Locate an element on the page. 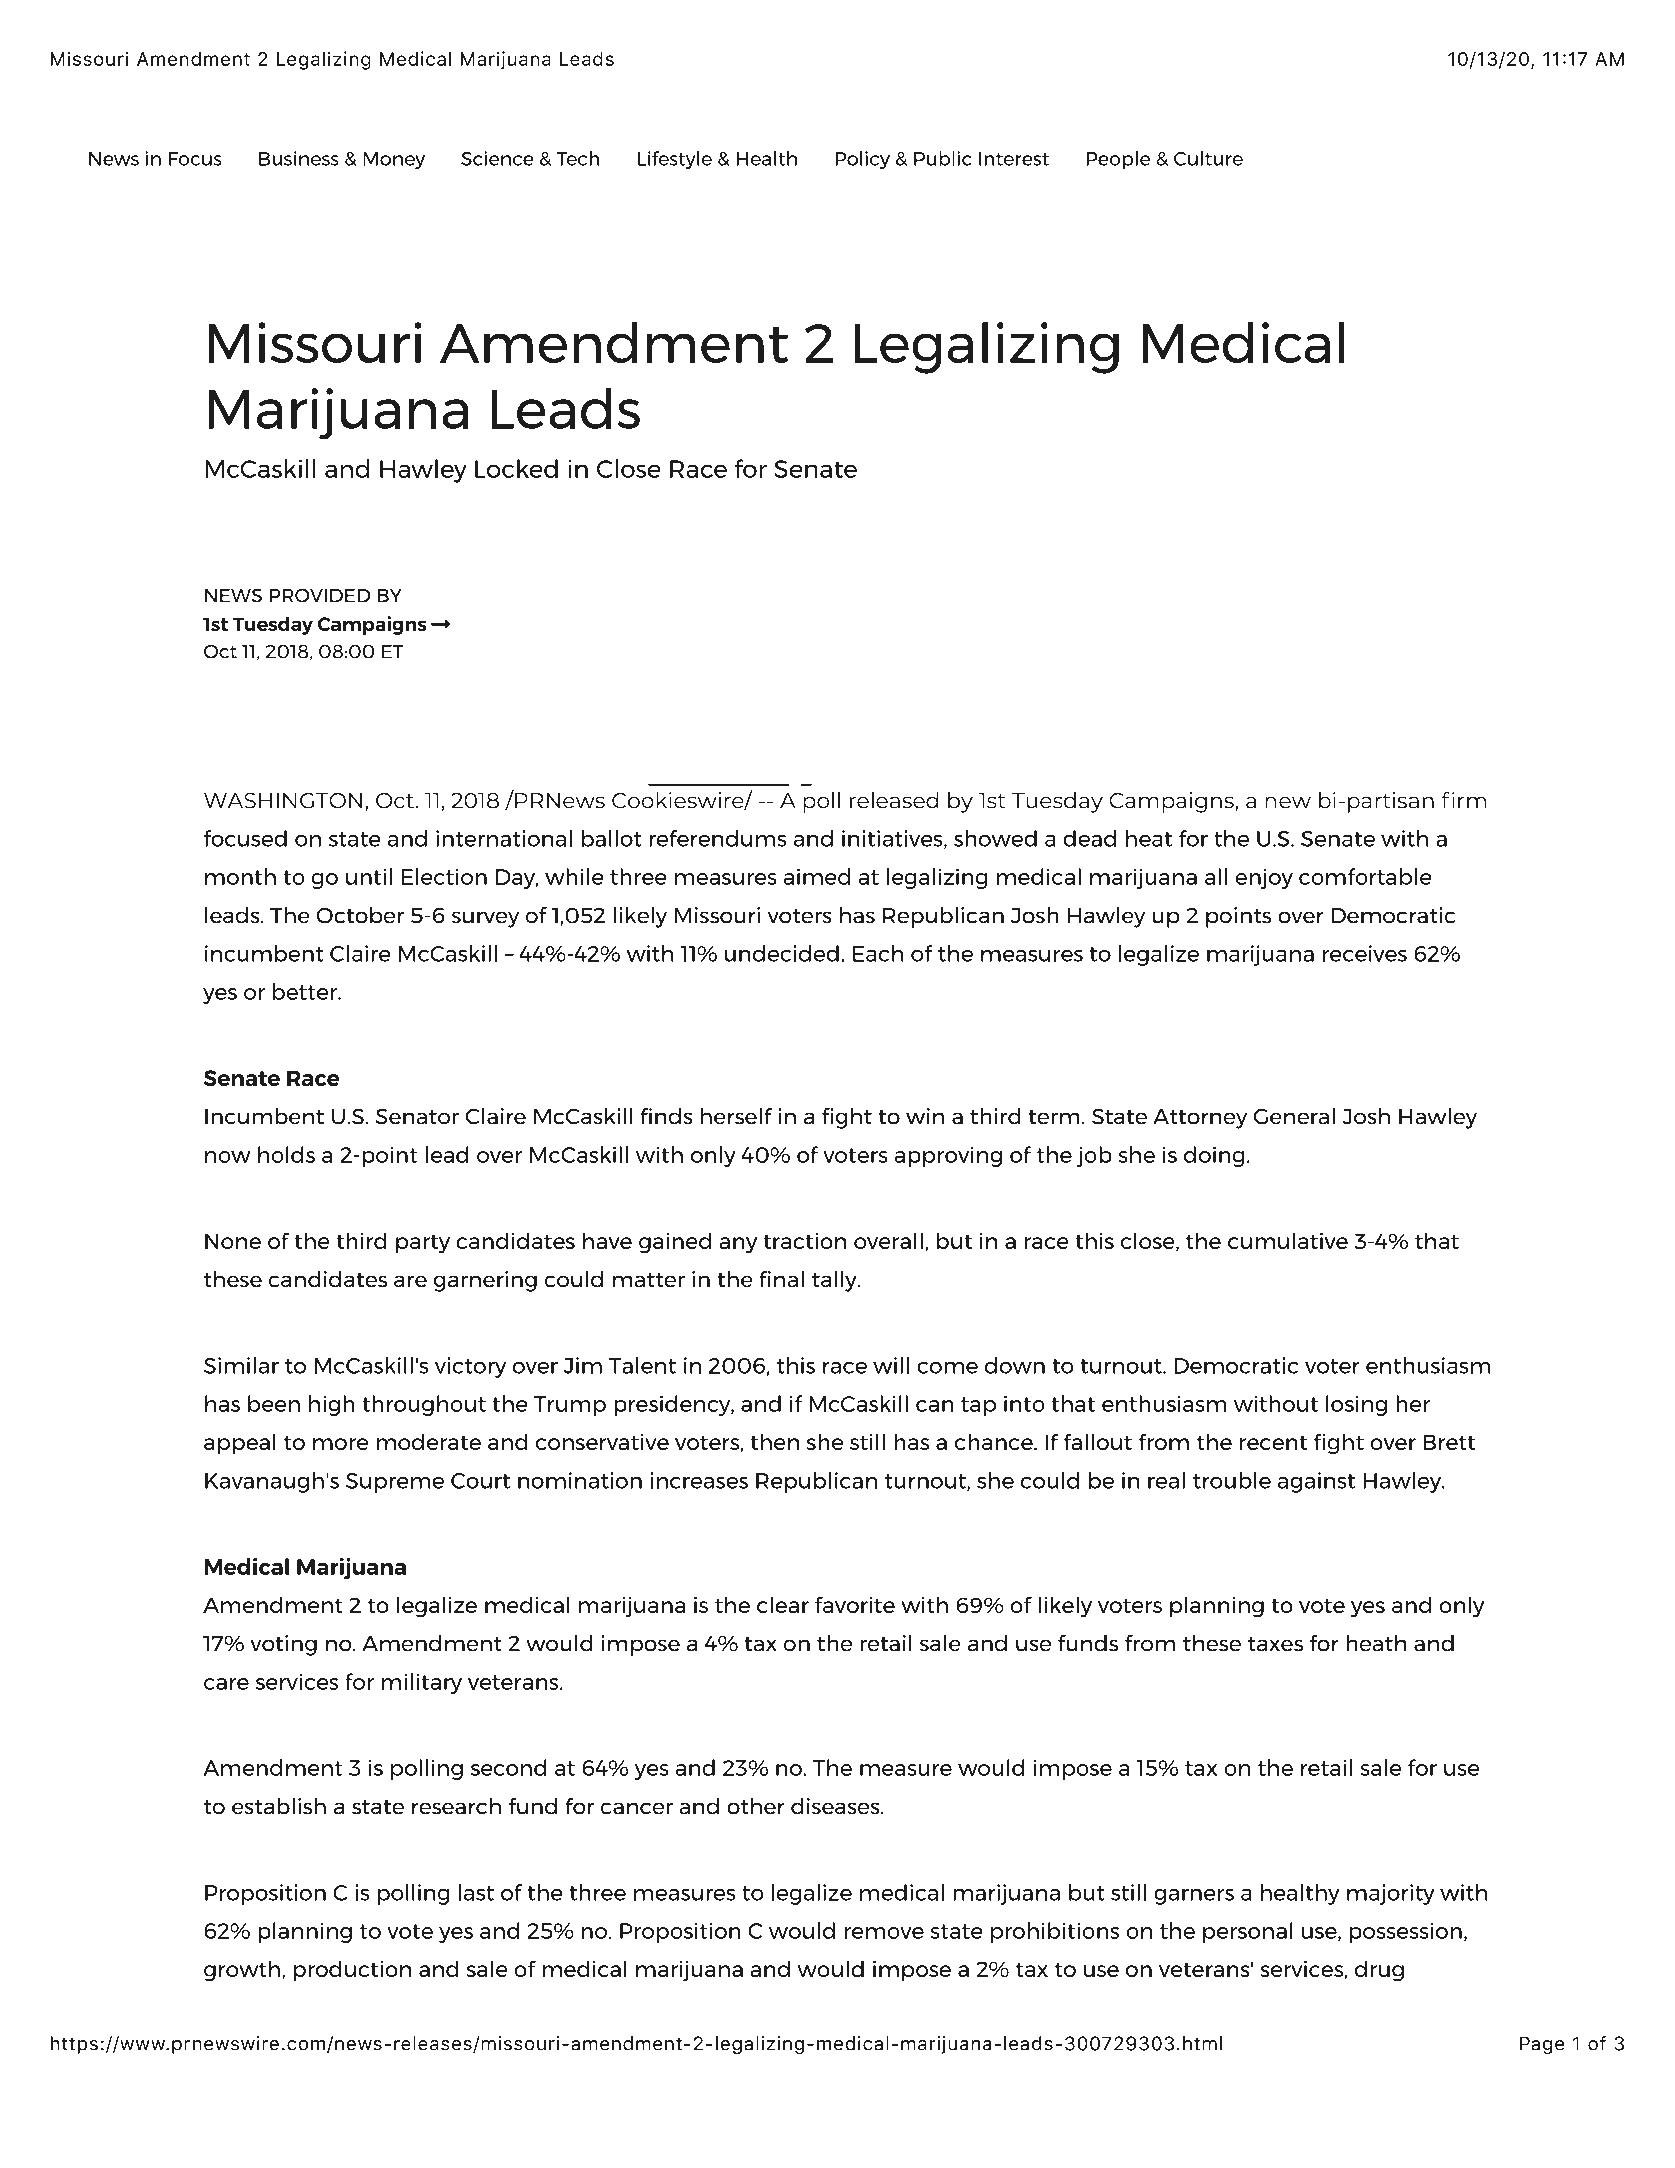 The height and width of the image is (2168, 1675). production is located at coordinates (352, 1971).
